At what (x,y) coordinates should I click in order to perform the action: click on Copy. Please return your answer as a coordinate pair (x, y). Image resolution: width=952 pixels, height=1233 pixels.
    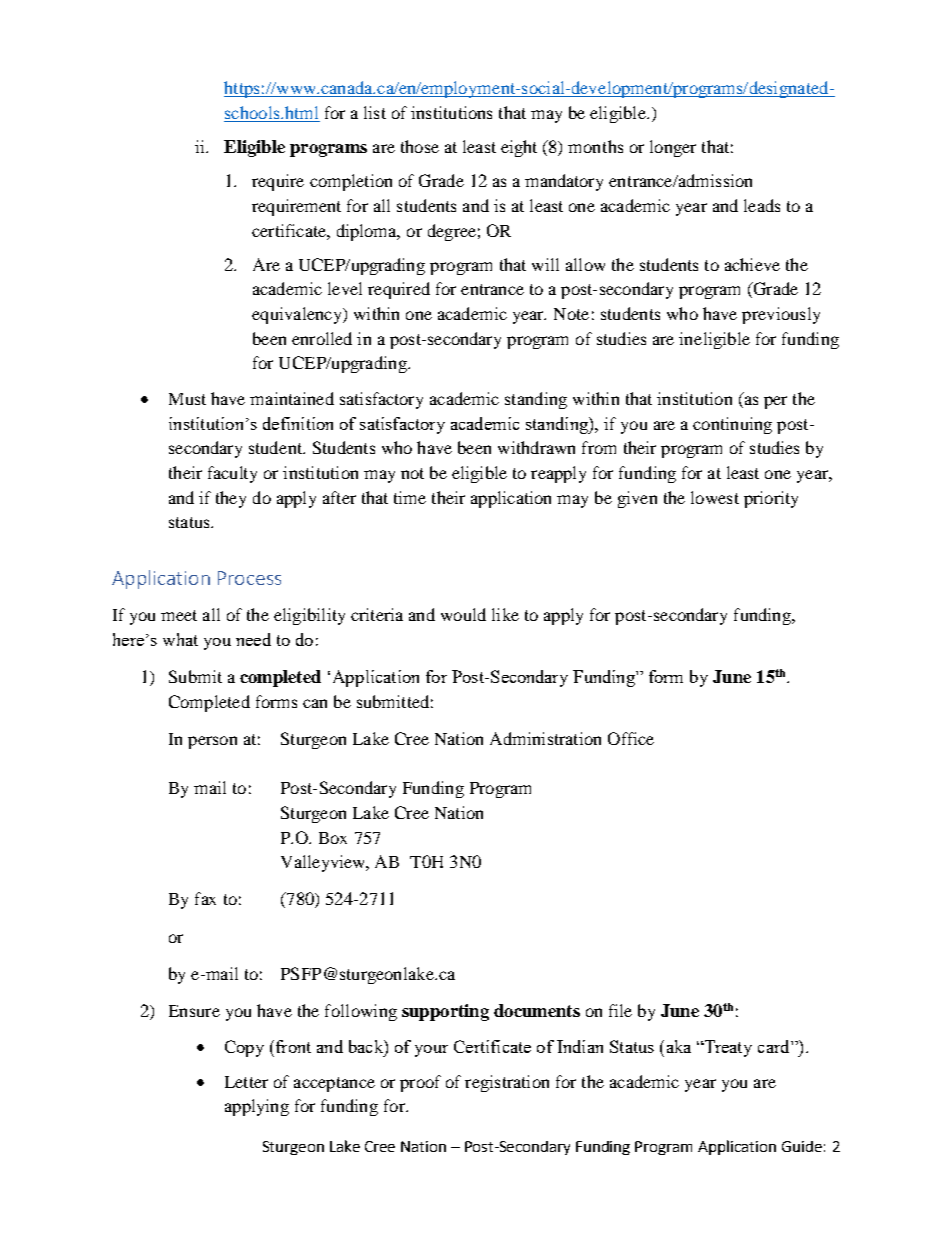
    Looking at the image, I should click on (244, 1048).
